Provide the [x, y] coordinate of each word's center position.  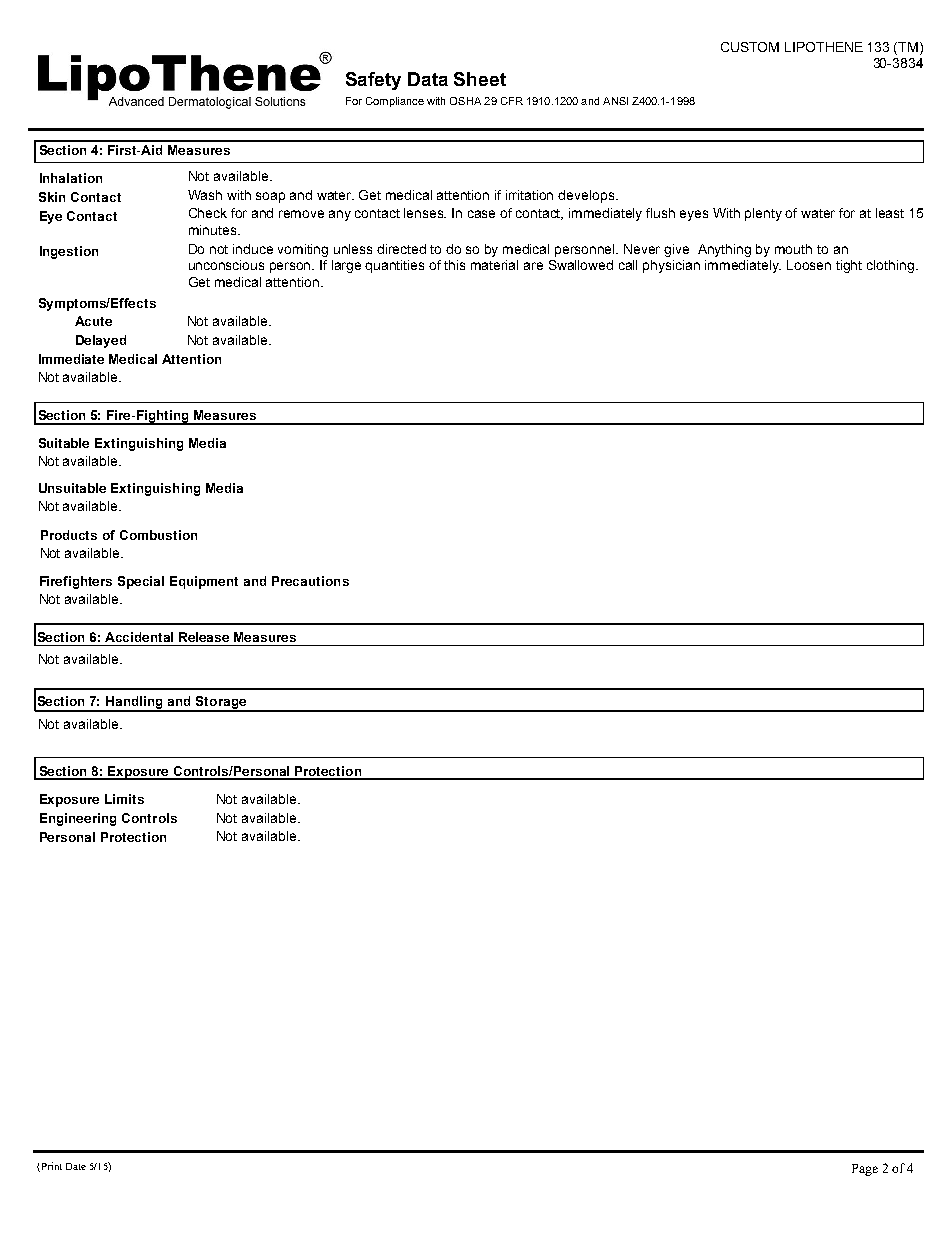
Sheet [480, 79]
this [454, 265]
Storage [221, 703]
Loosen [809, 265]
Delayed [101, 341]
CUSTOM [750, 47]
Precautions [310, 581]
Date [76, 1166]
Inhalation [71, 178]
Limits [124, 799]
